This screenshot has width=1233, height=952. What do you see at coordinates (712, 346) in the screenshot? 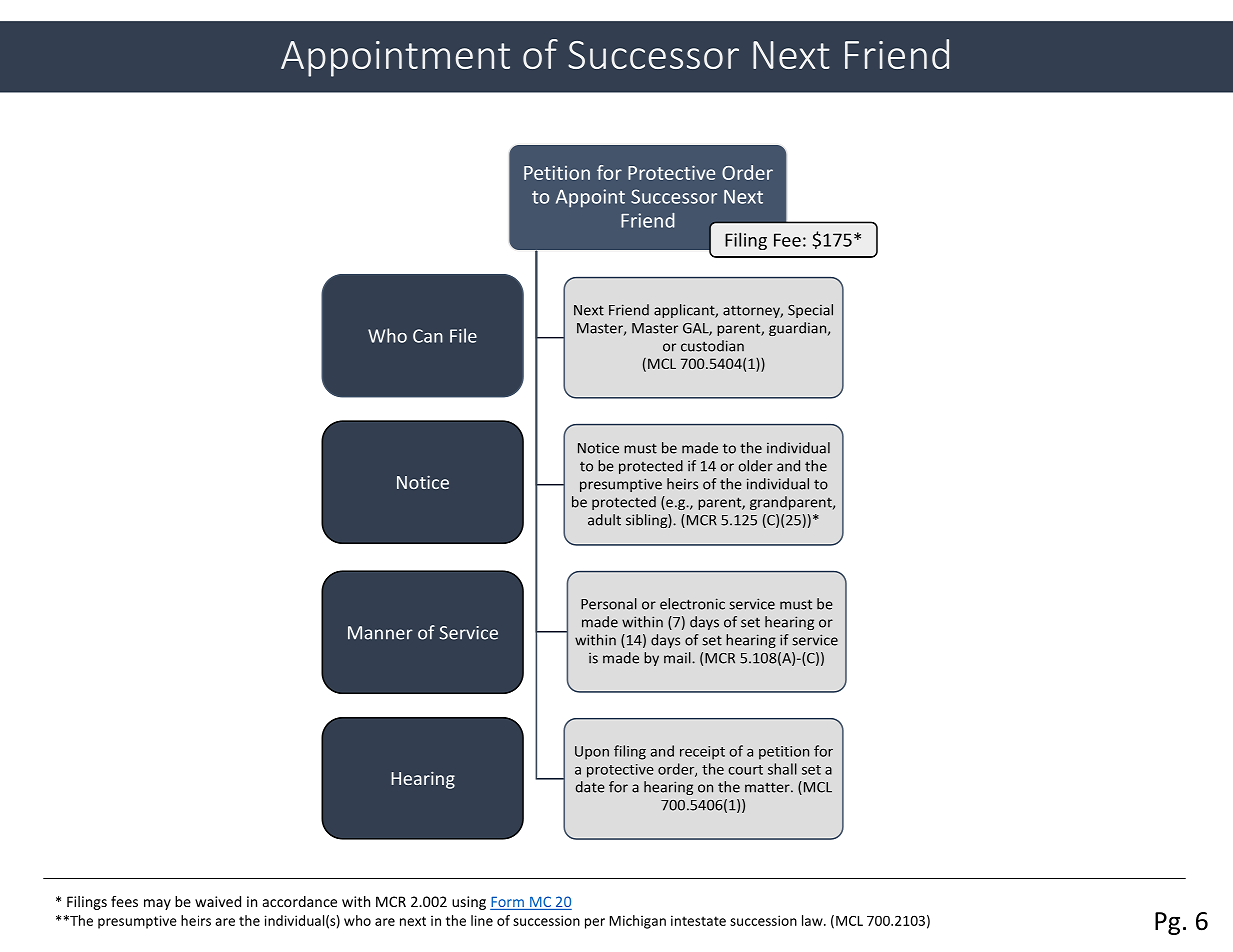
I see `custodian` at bounding box center [712, 346].
